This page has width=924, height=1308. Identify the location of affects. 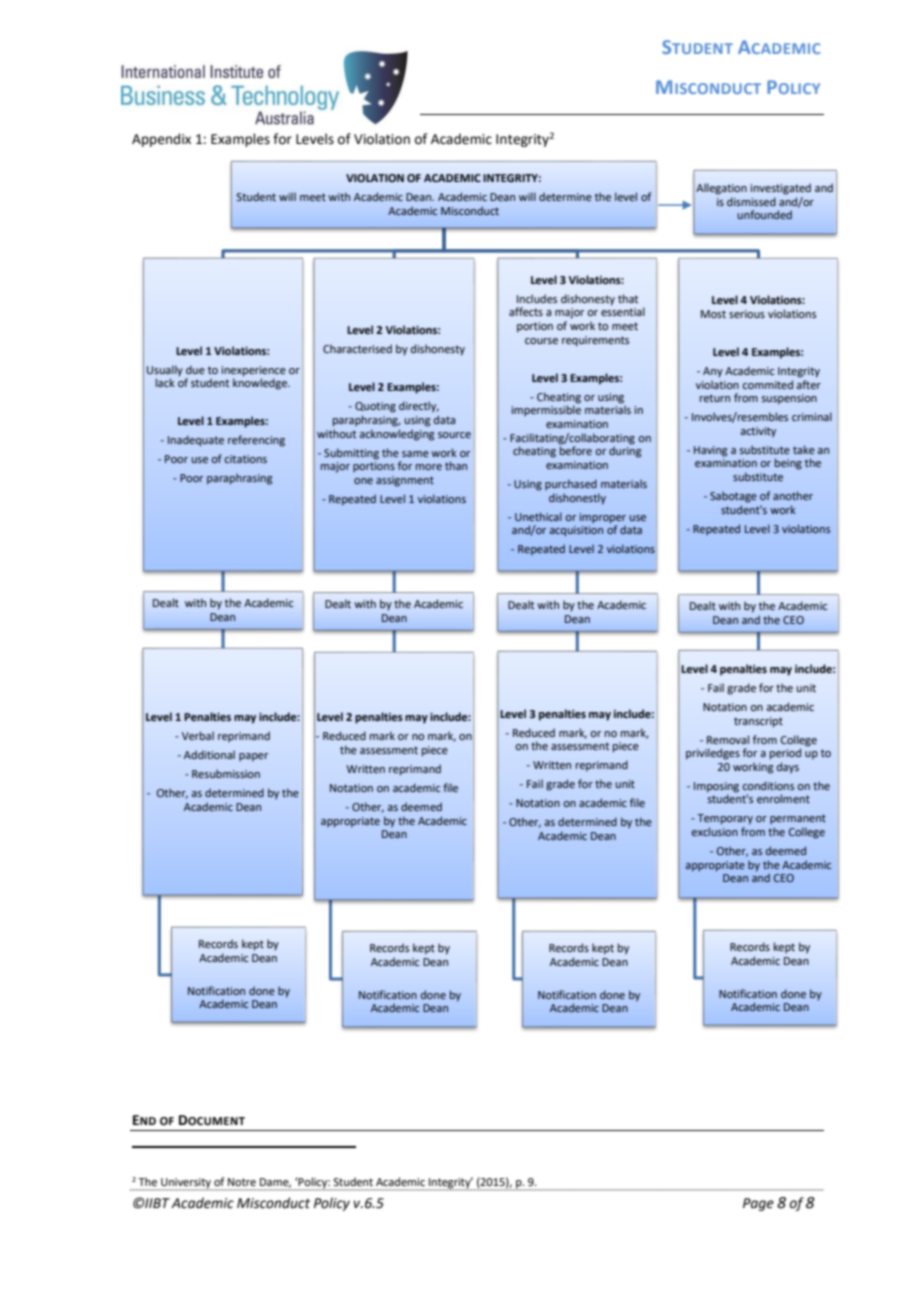
(526, 311).
